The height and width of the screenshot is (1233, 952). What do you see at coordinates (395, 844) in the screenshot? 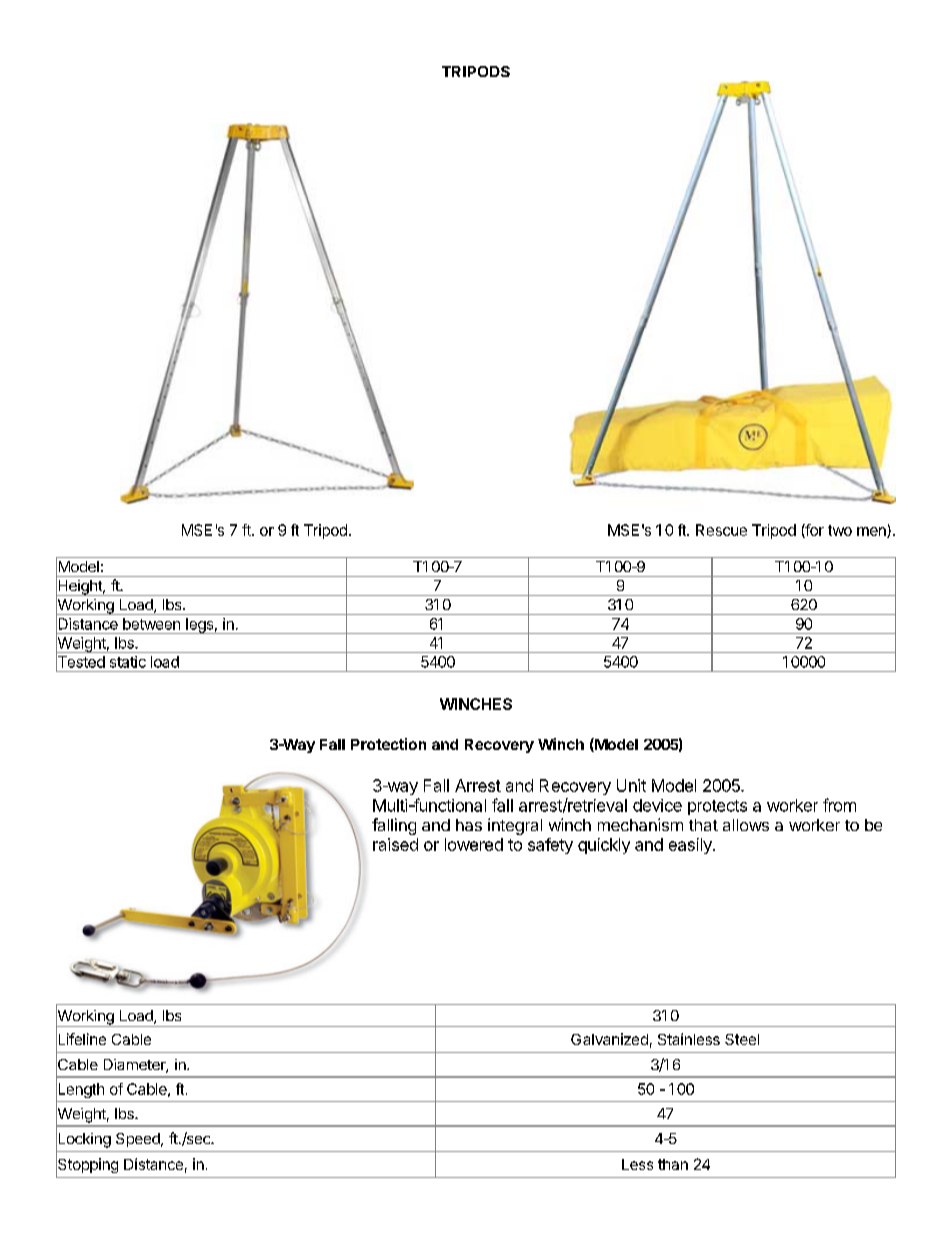
I see `raised` at bounding box center [395, 844].
